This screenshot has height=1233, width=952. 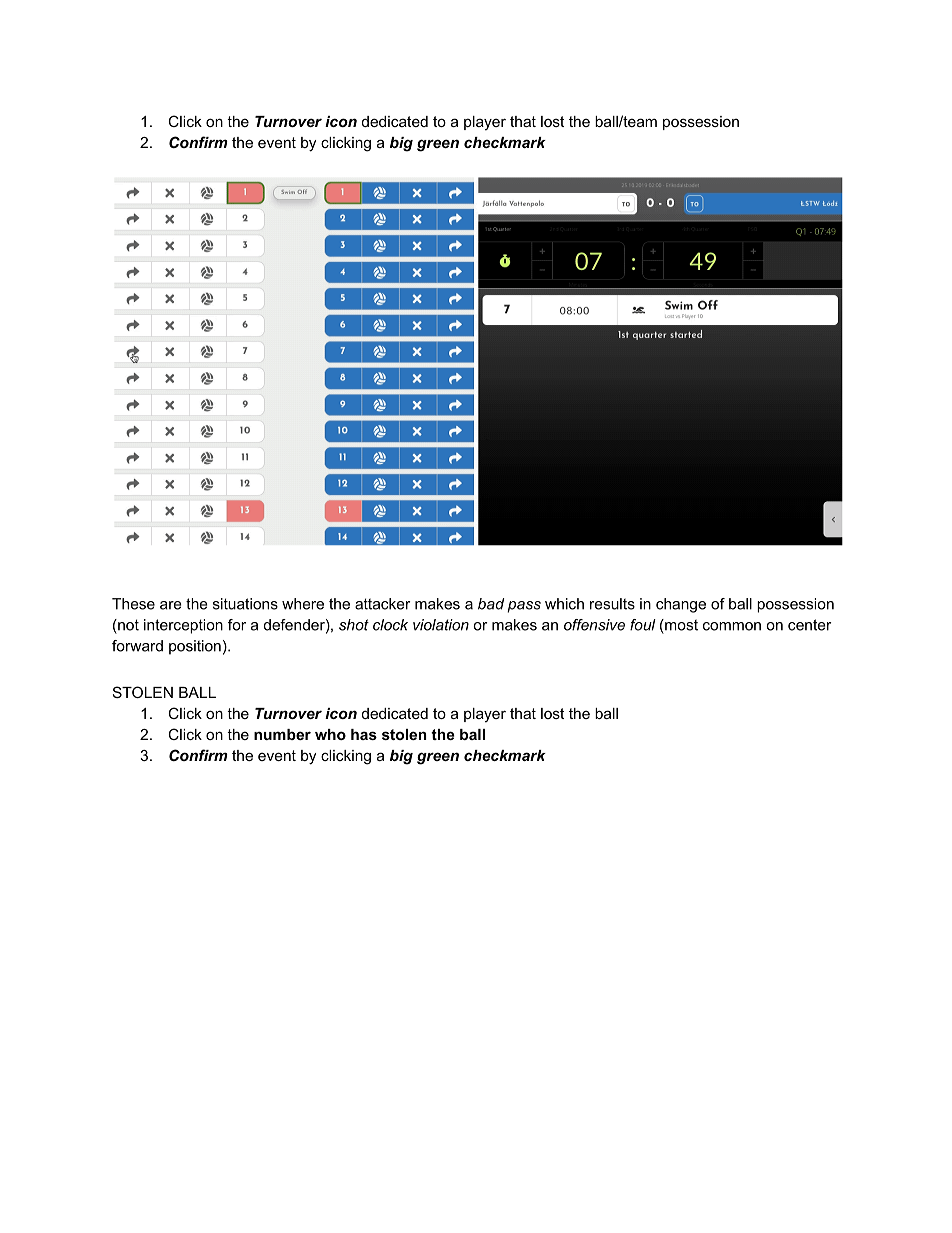 I want to click on position, so click(x=195, y=647).
